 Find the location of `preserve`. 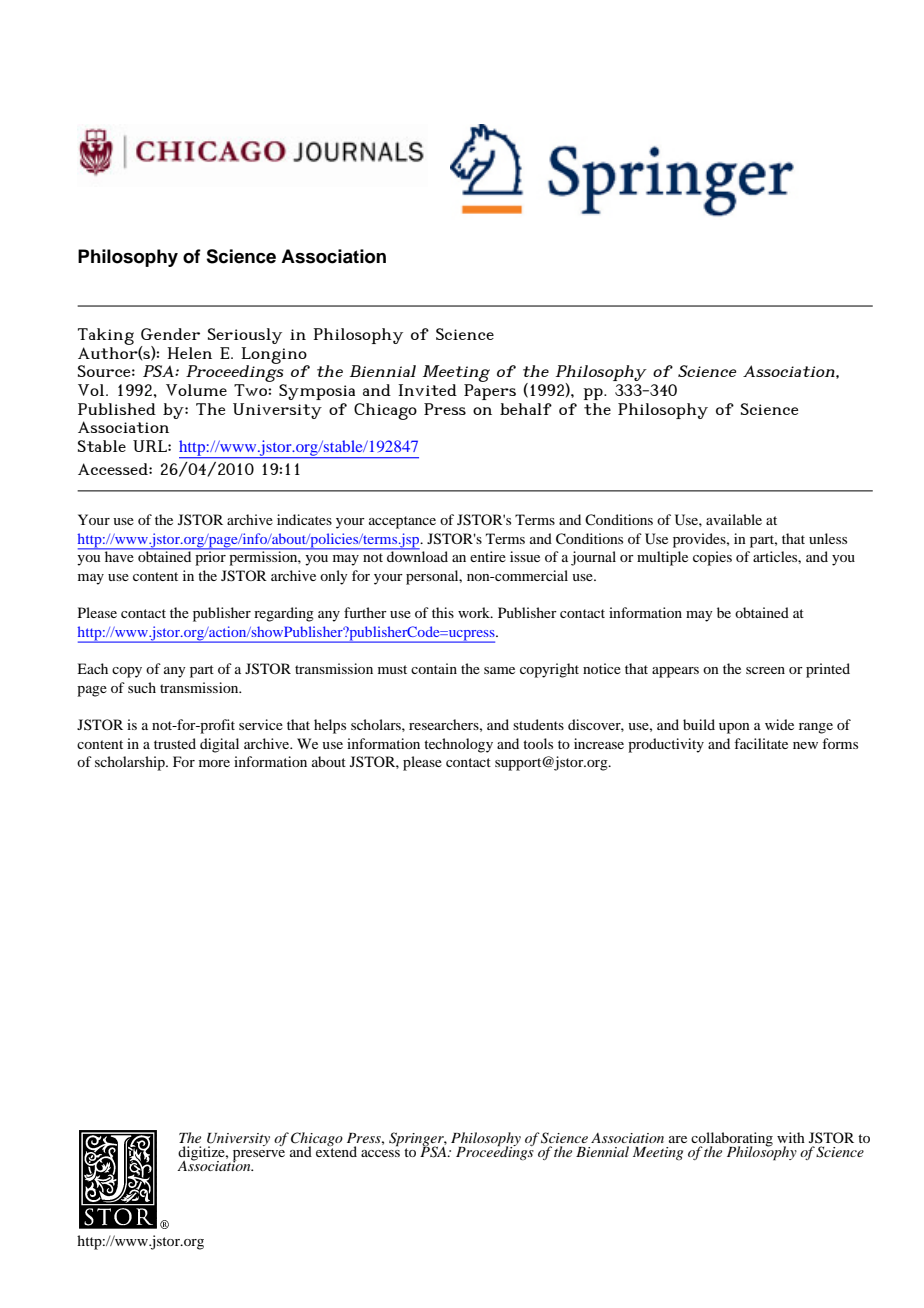

preserve is located at coordinates (259, 1156).
